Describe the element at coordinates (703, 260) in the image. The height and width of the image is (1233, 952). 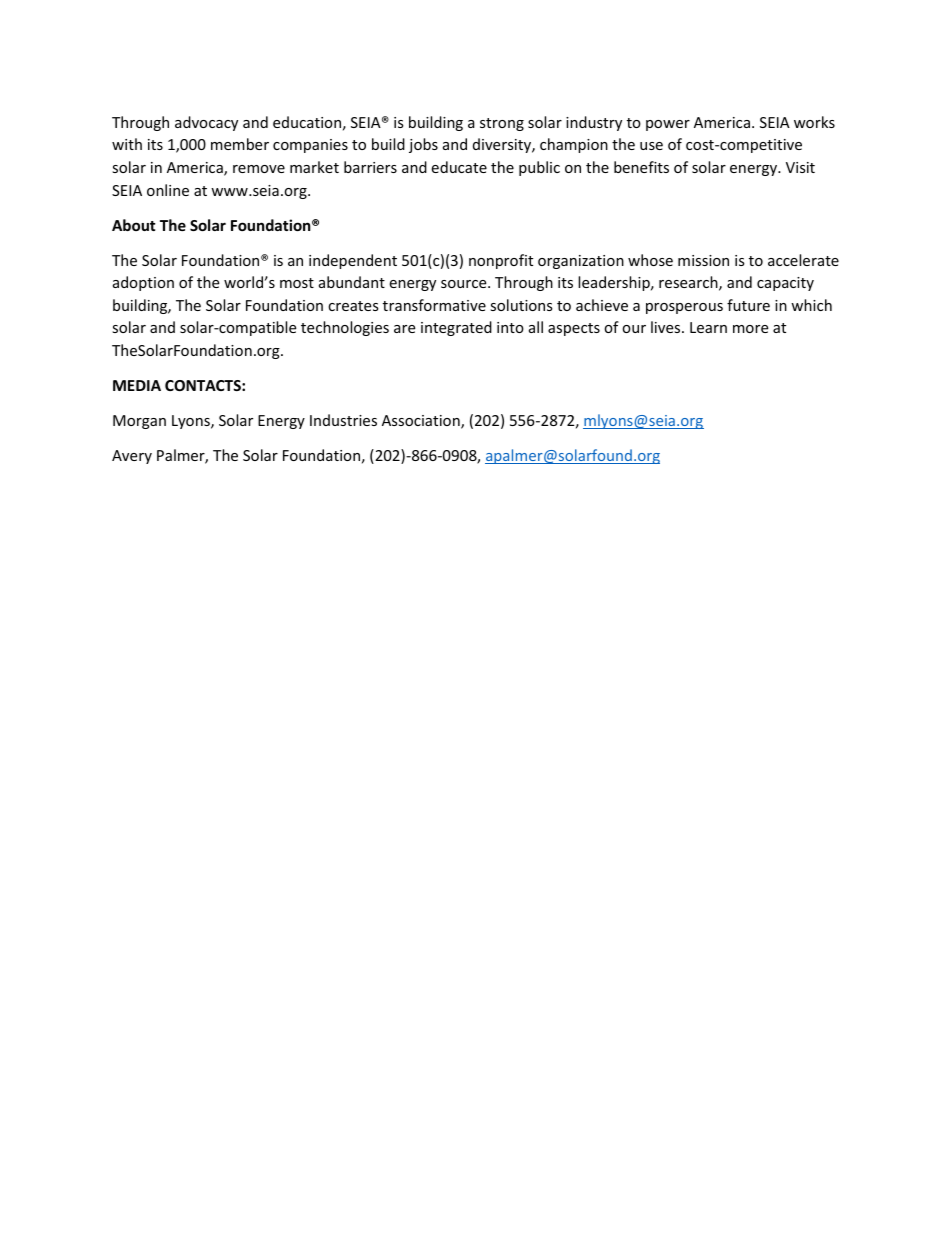
I see `mission` at that location.
